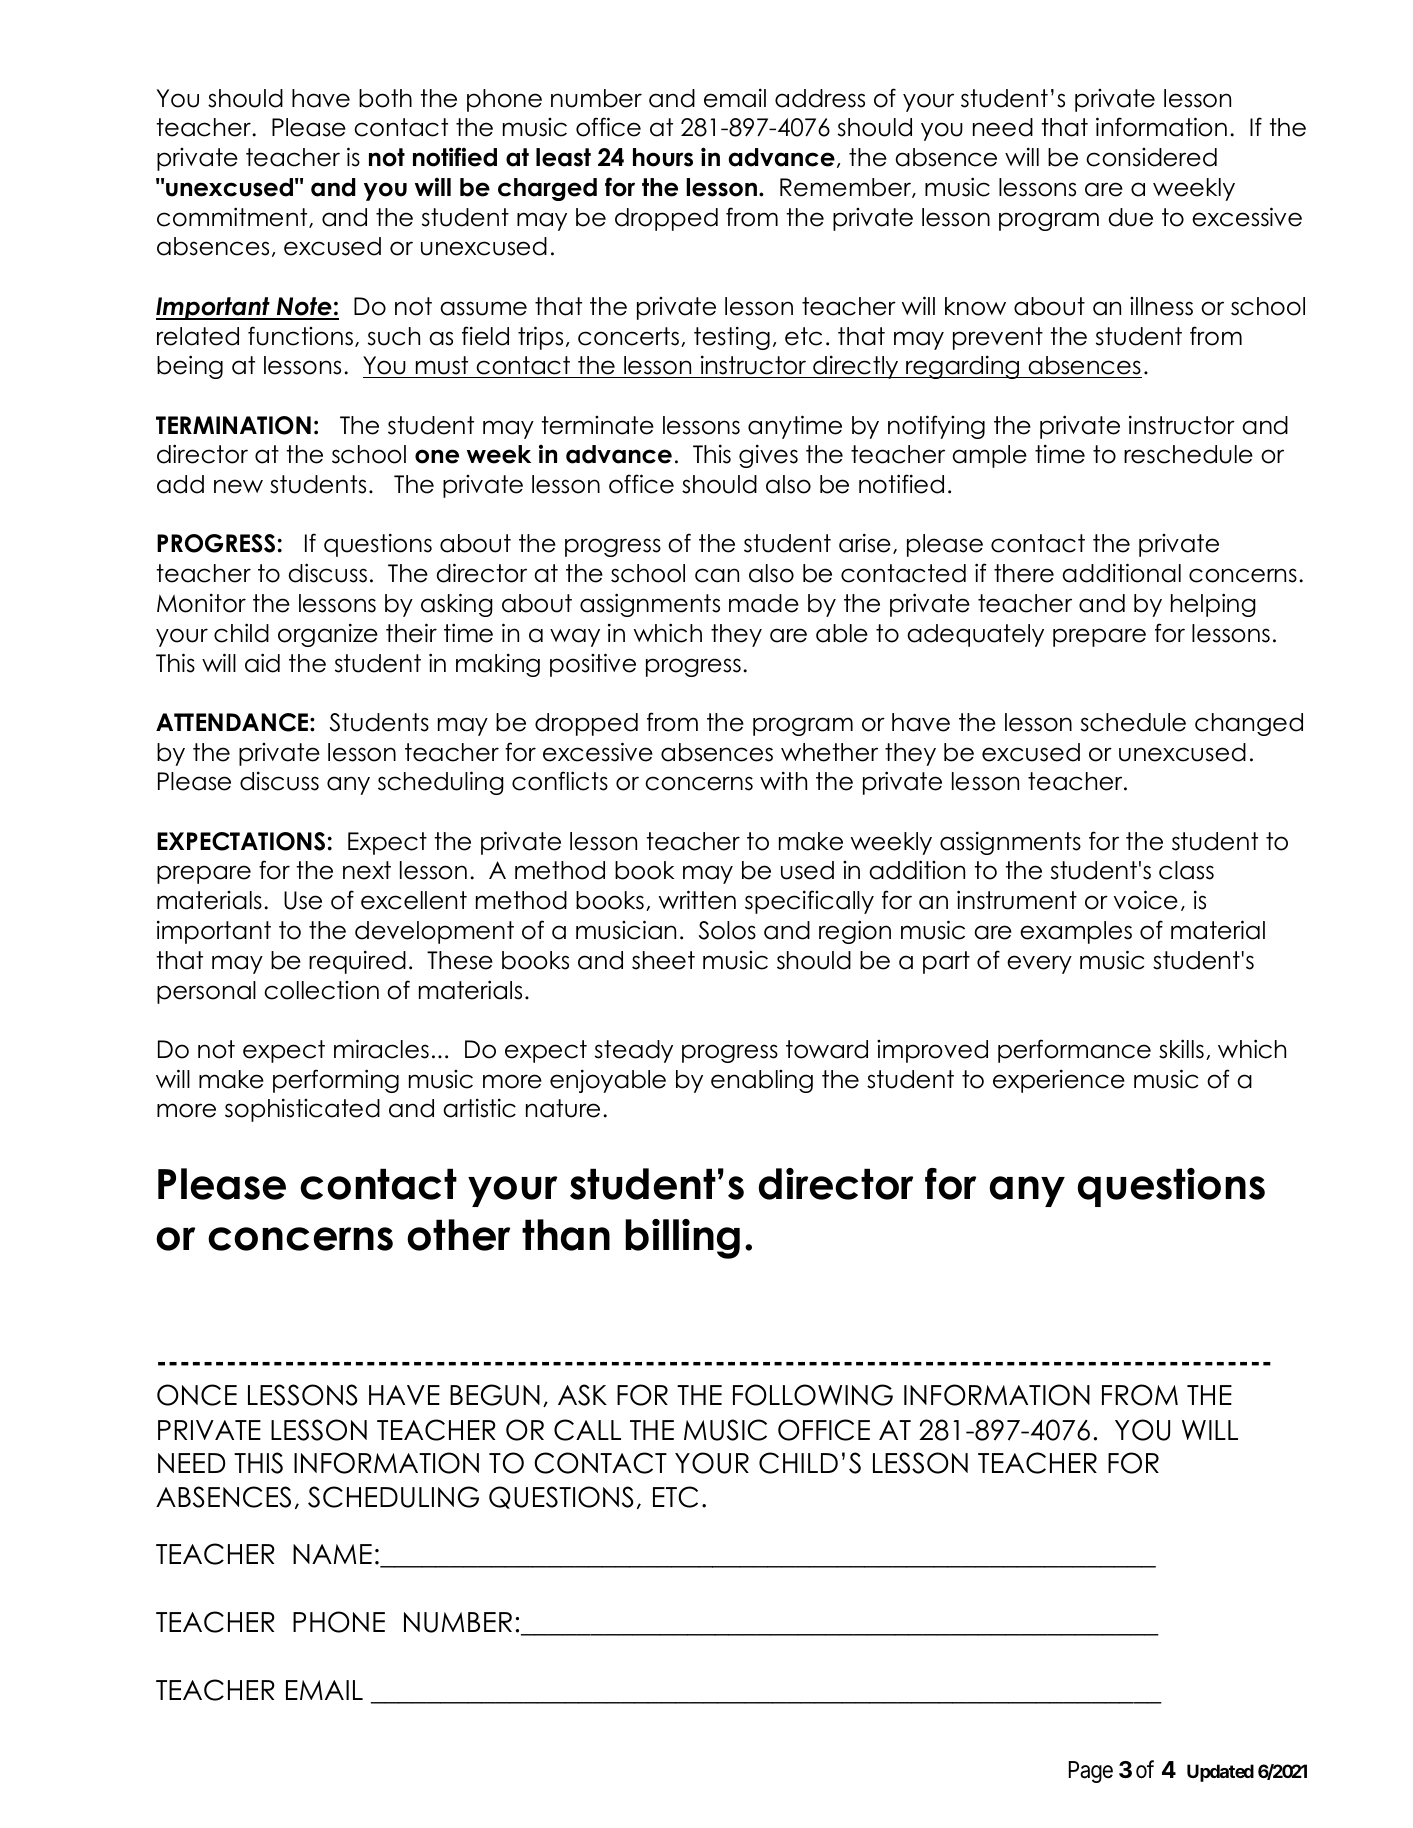 The image size is (1413, 1828). I want to click on BEGUN, so click(495, 1395).
